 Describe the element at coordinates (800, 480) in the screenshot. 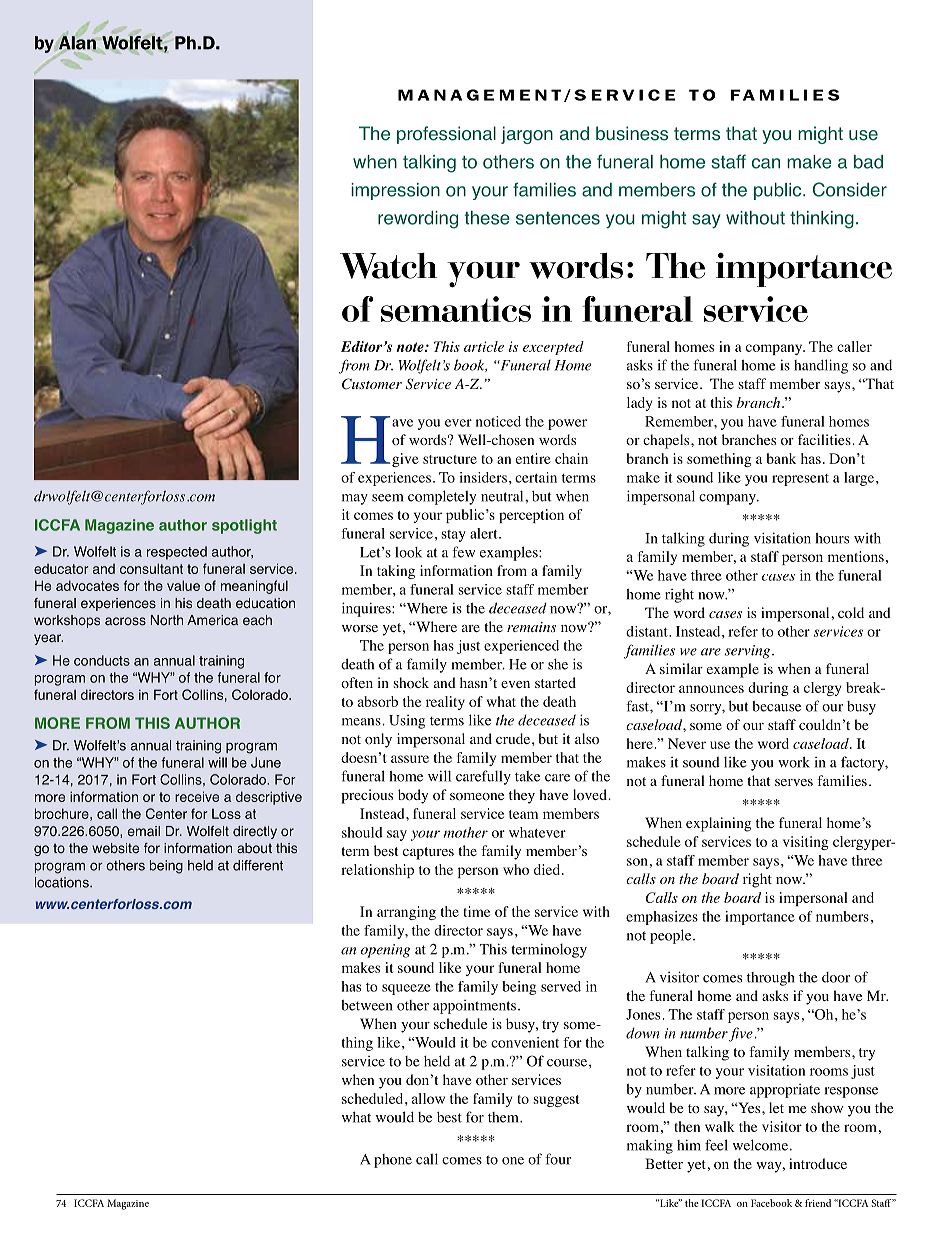

I see `represent` at that location.
